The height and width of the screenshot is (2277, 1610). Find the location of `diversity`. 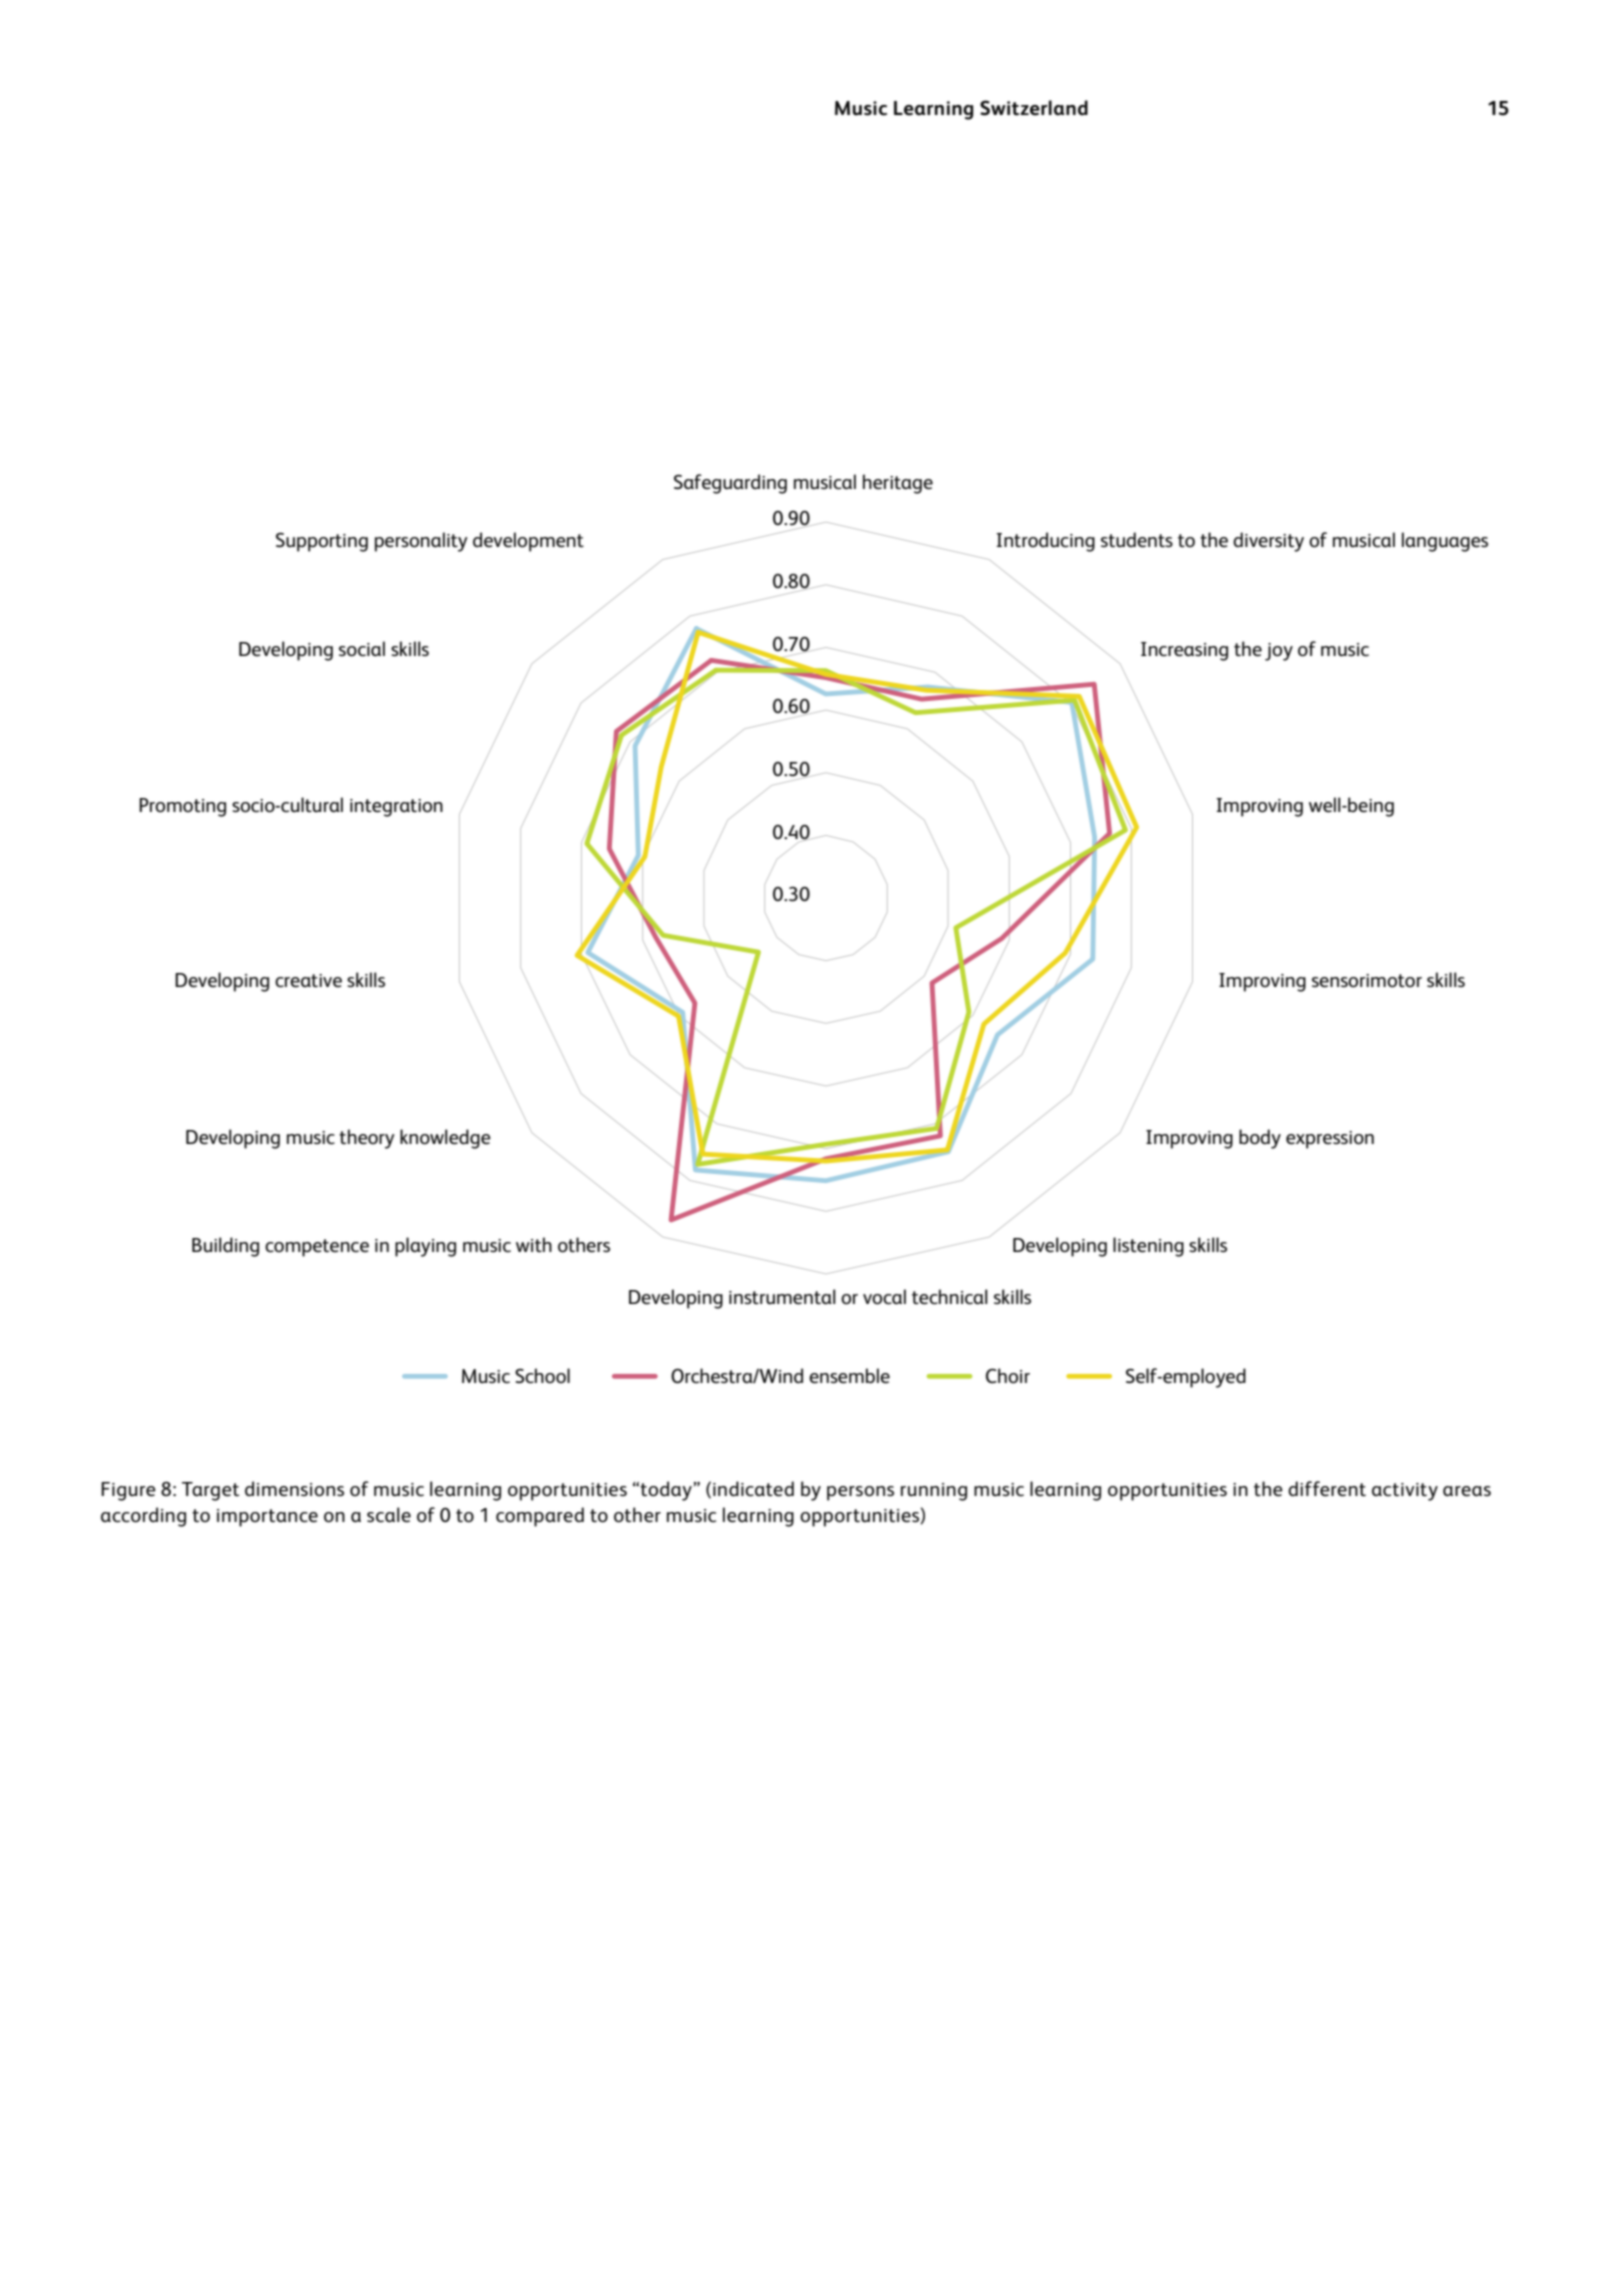

diversity is located at coordinates (1268, 542).
